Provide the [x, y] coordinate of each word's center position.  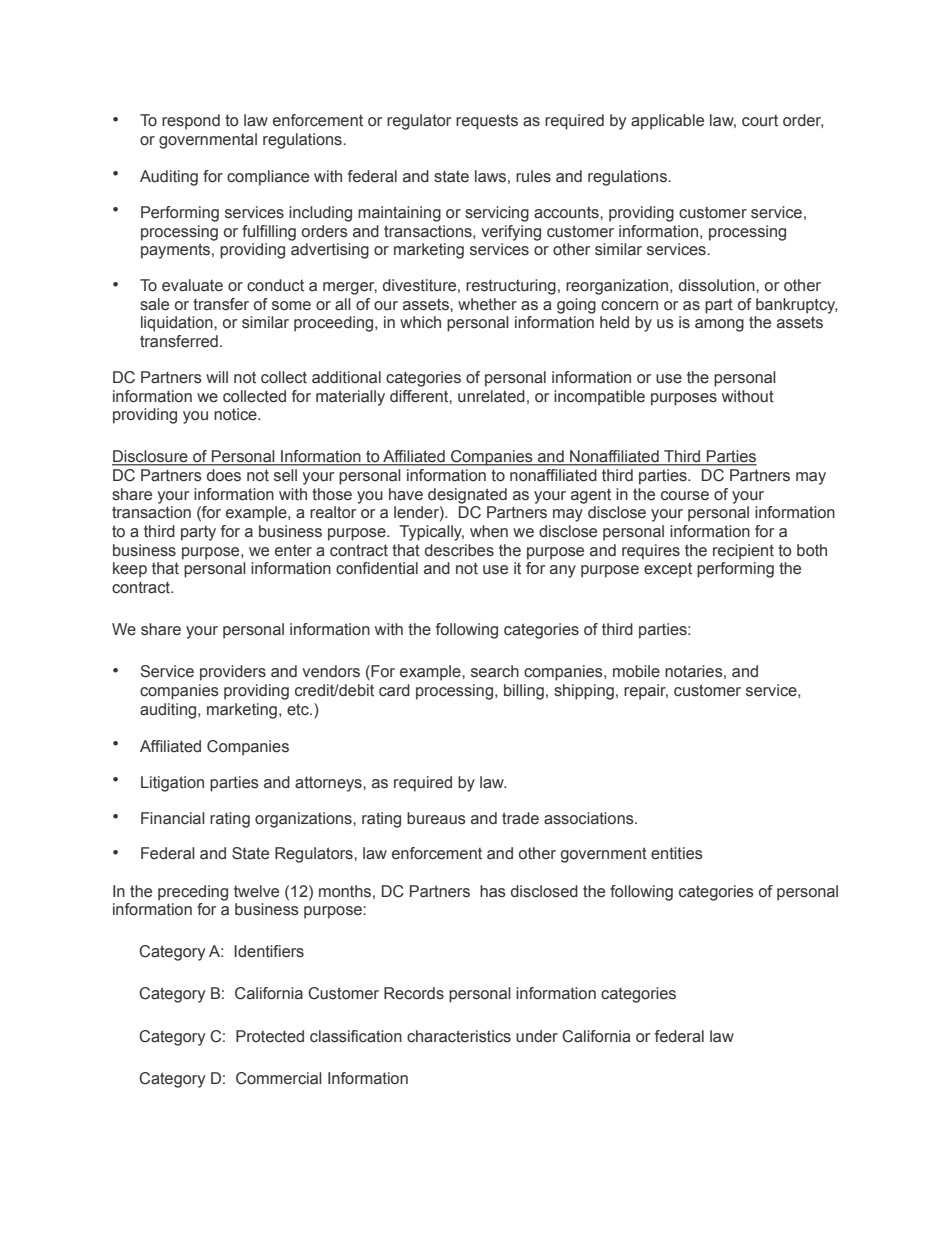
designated [467, 496]
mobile [636, 671]
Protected [270, 1036]
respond [191, 122]
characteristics [459, 1036]
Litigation [172, 784]
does [224, 475]
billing [524, 692]
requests [487, 122]
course [685, 496]
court [760, 121]
